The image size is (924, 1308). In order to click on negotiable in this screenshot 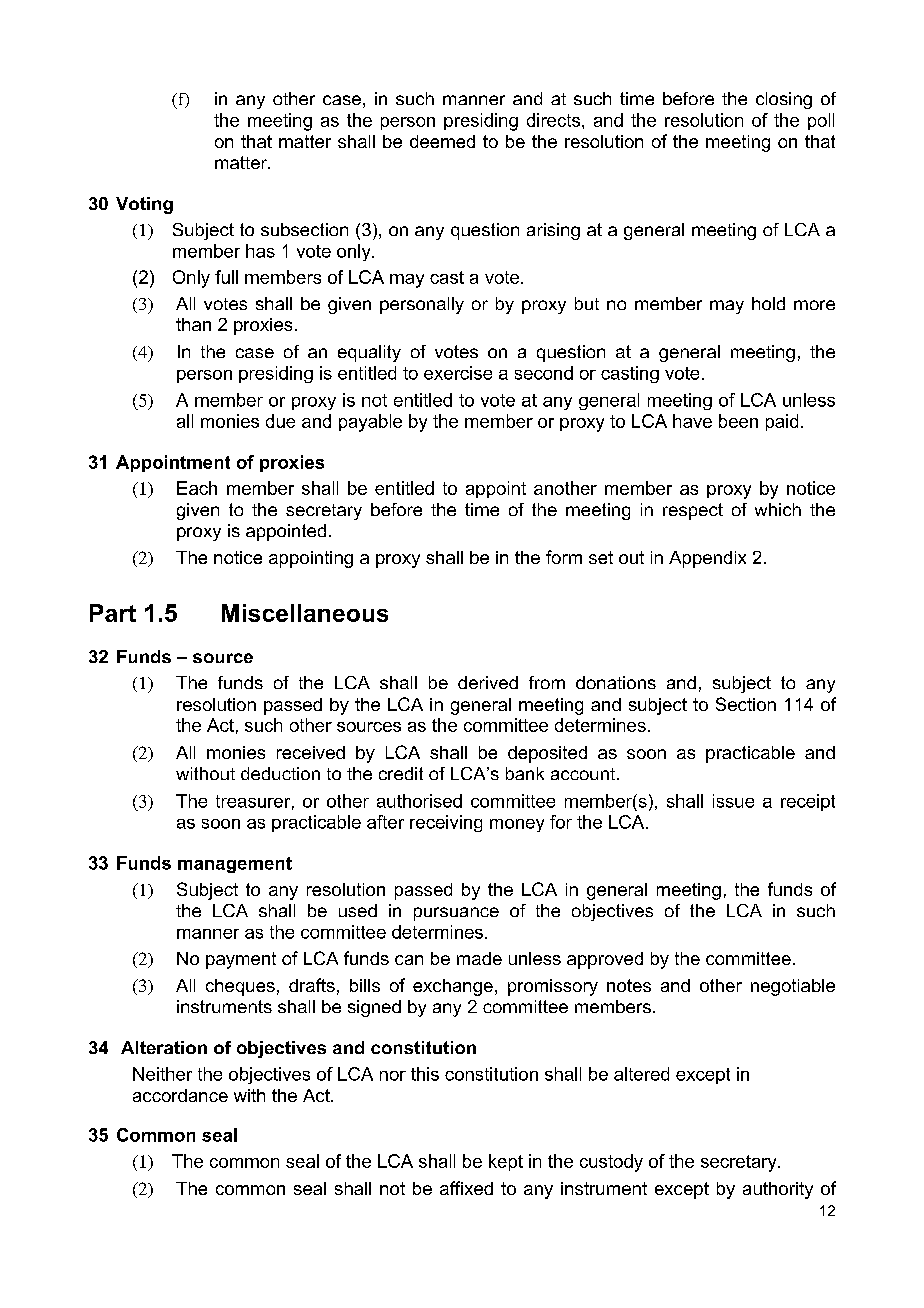, I will do `click(793, 987)`.
